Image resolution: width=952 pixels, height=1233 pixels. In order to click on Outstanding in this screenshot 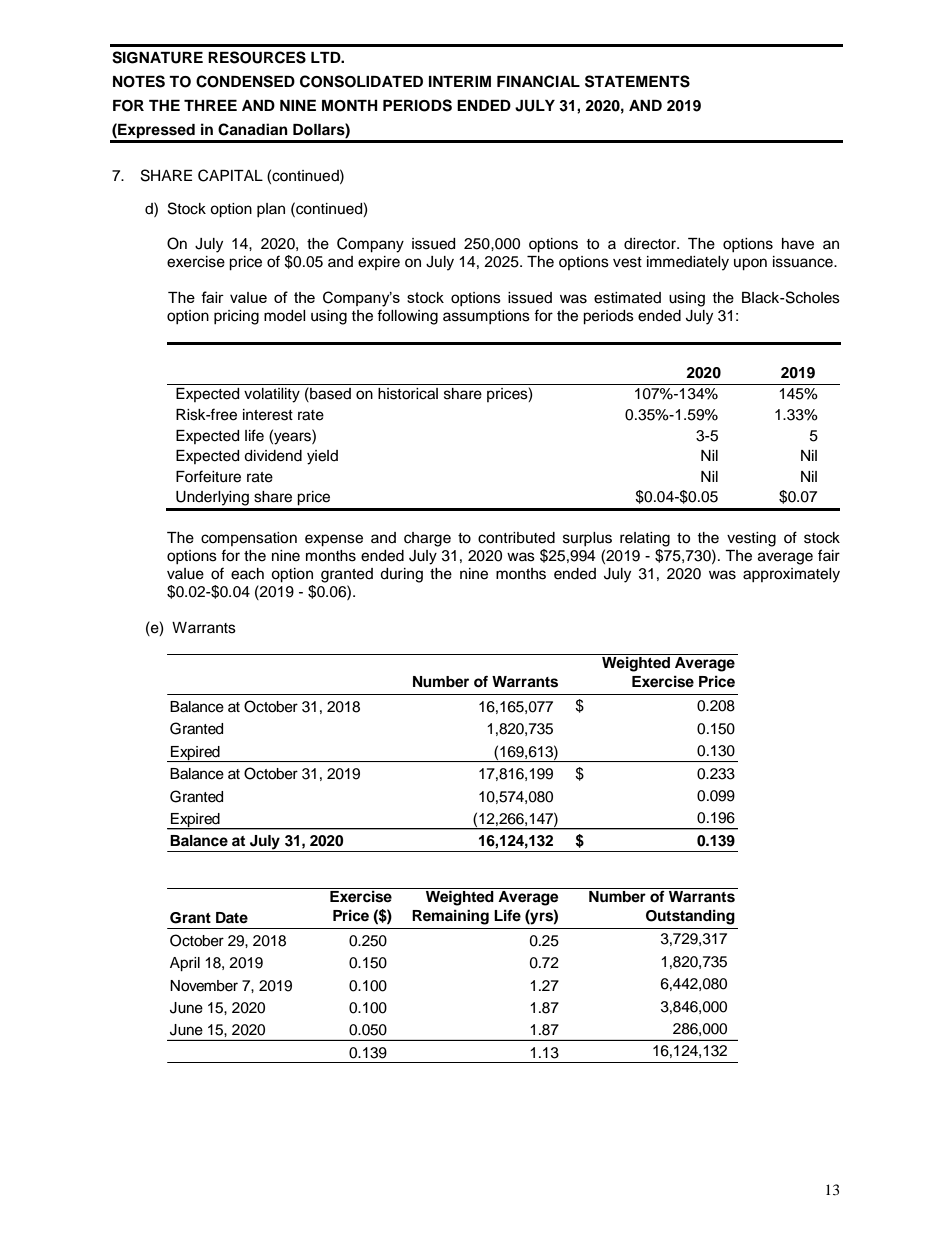, I will do `click(690, 917)`.
